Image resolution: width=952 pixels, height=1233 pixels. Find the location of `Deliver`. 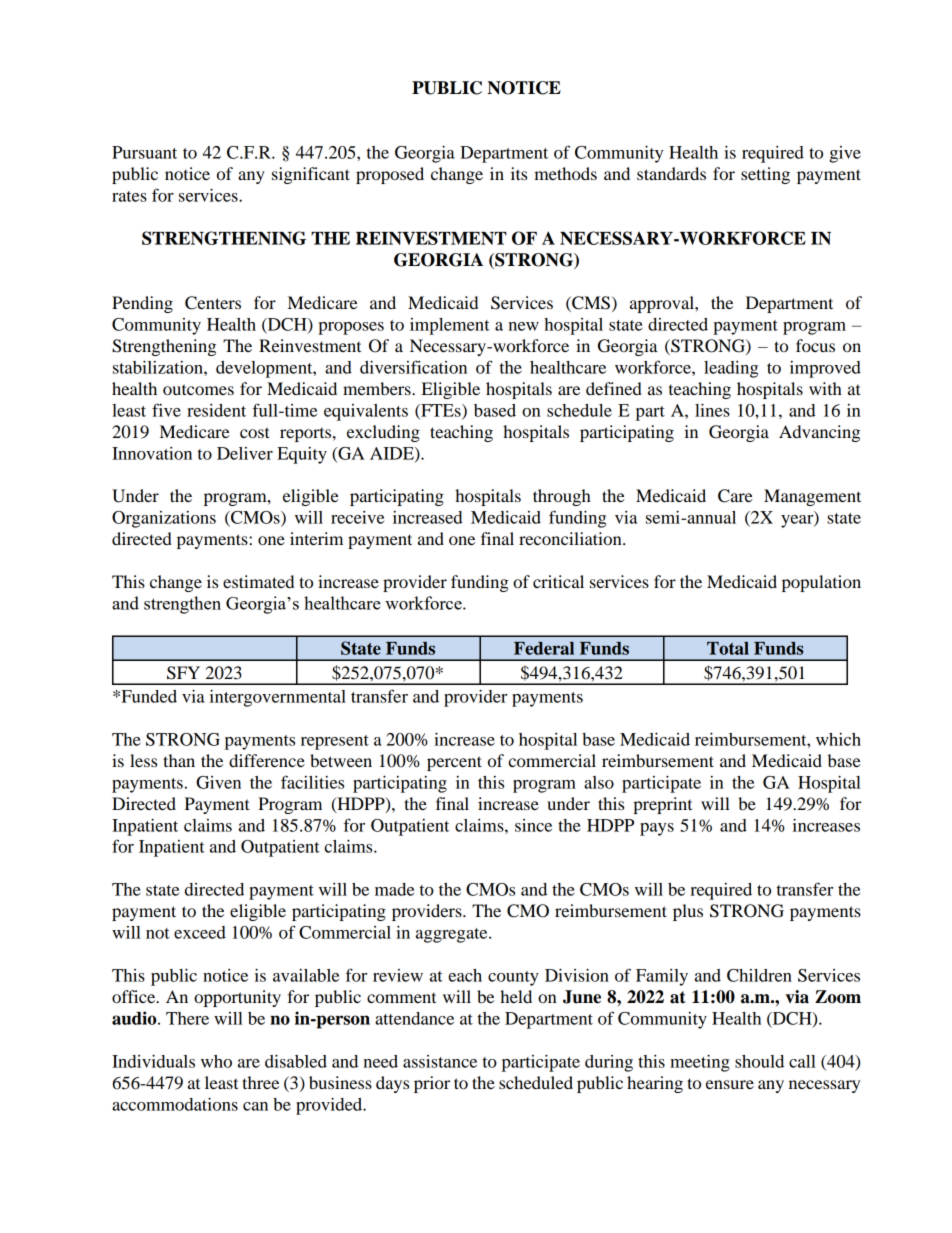

Deliver is located at coordinates (245, 453).
